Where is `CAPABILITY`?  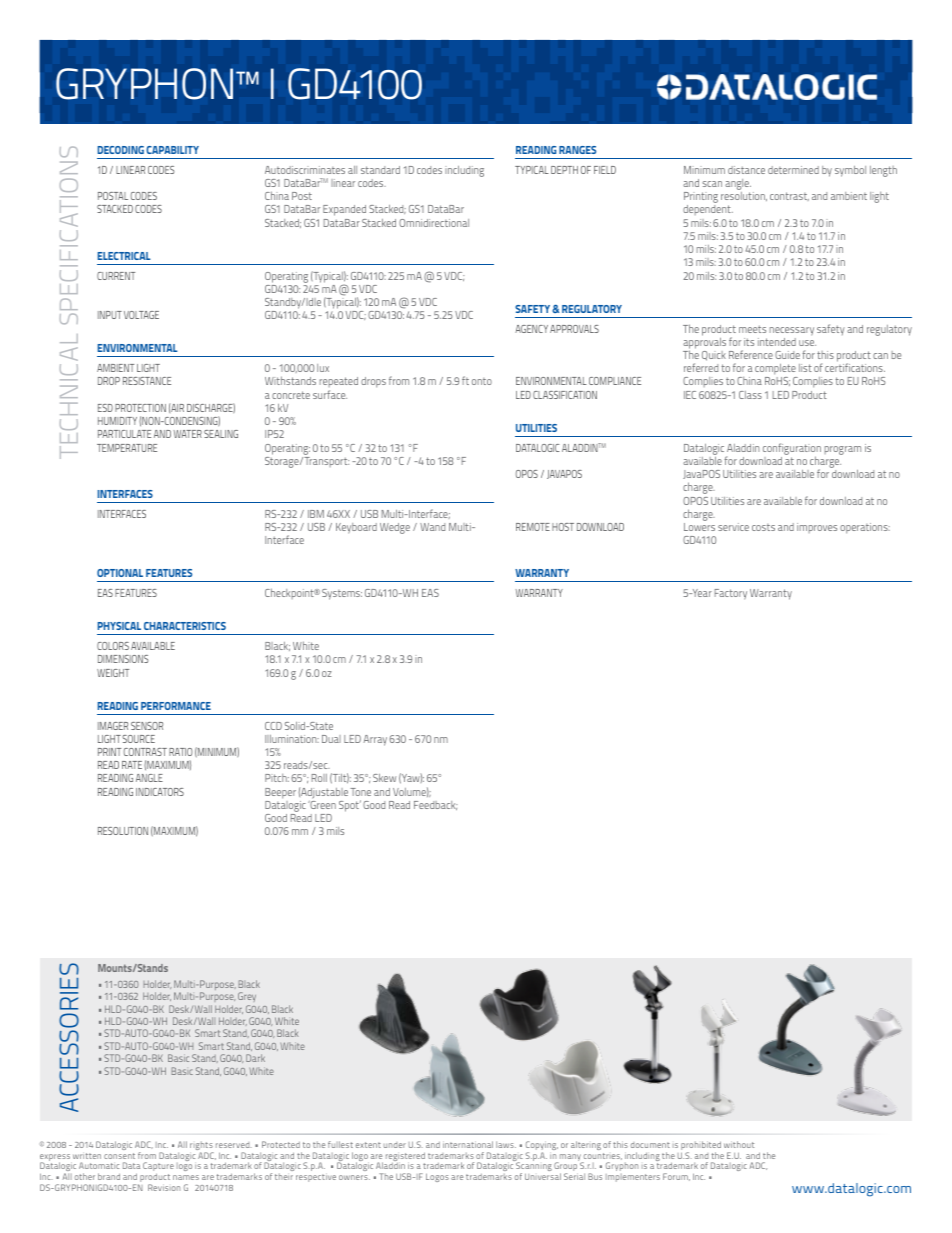 CAPABILITY is located at coordinates (172, 150).
